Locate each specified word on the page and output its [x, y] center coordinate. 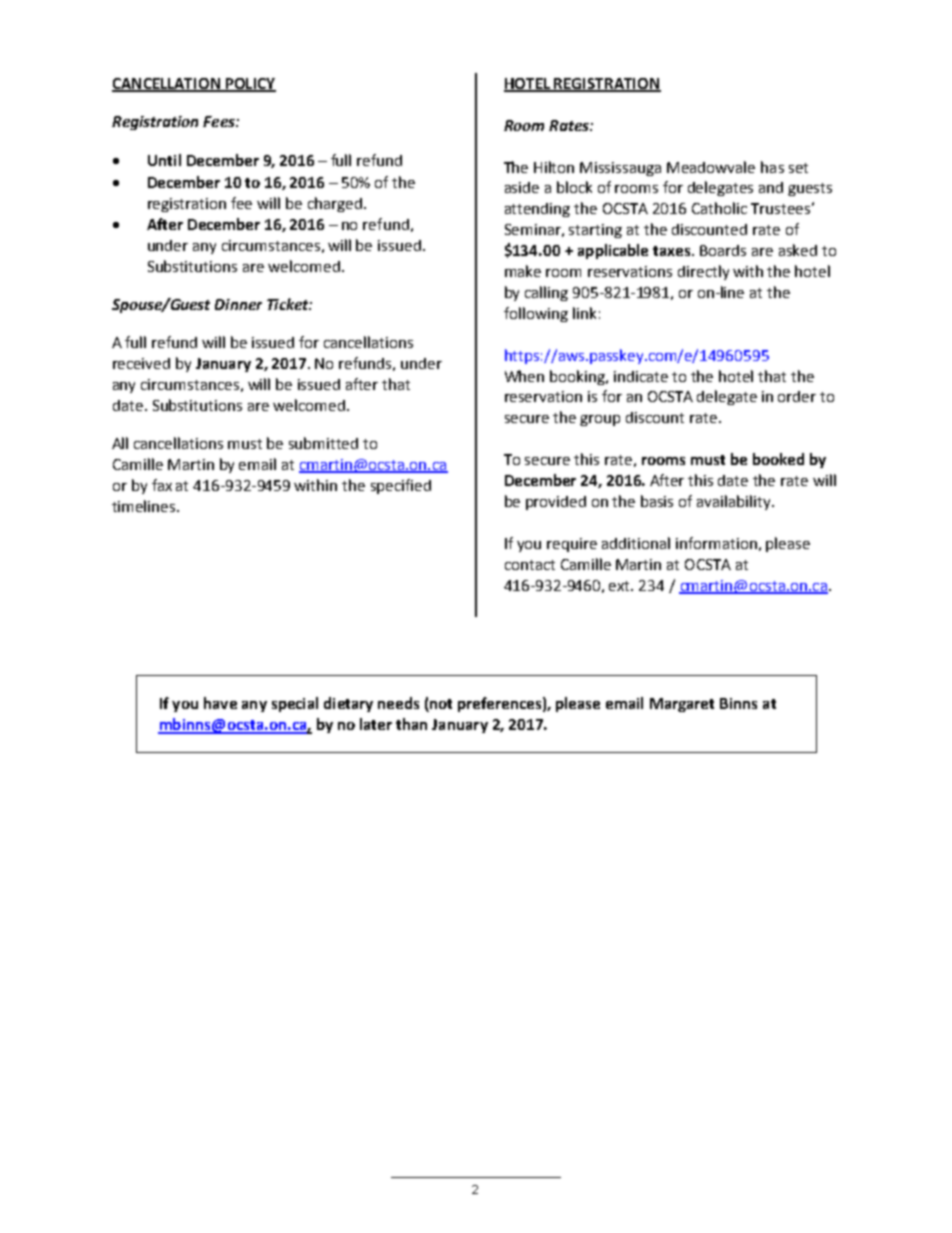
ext [621, 586]
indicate [641, 376]
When [524, 376]
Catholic [719, 208]
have [220, 703]
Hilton [554, 167]
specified [401, 486]
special [295, 704]
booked [778, 459]
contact [530, 565]
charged [335, 204]
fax [162, 485]
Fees [220, 121]
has [772, 167]
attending [537, 210]
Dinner [238, 304]
